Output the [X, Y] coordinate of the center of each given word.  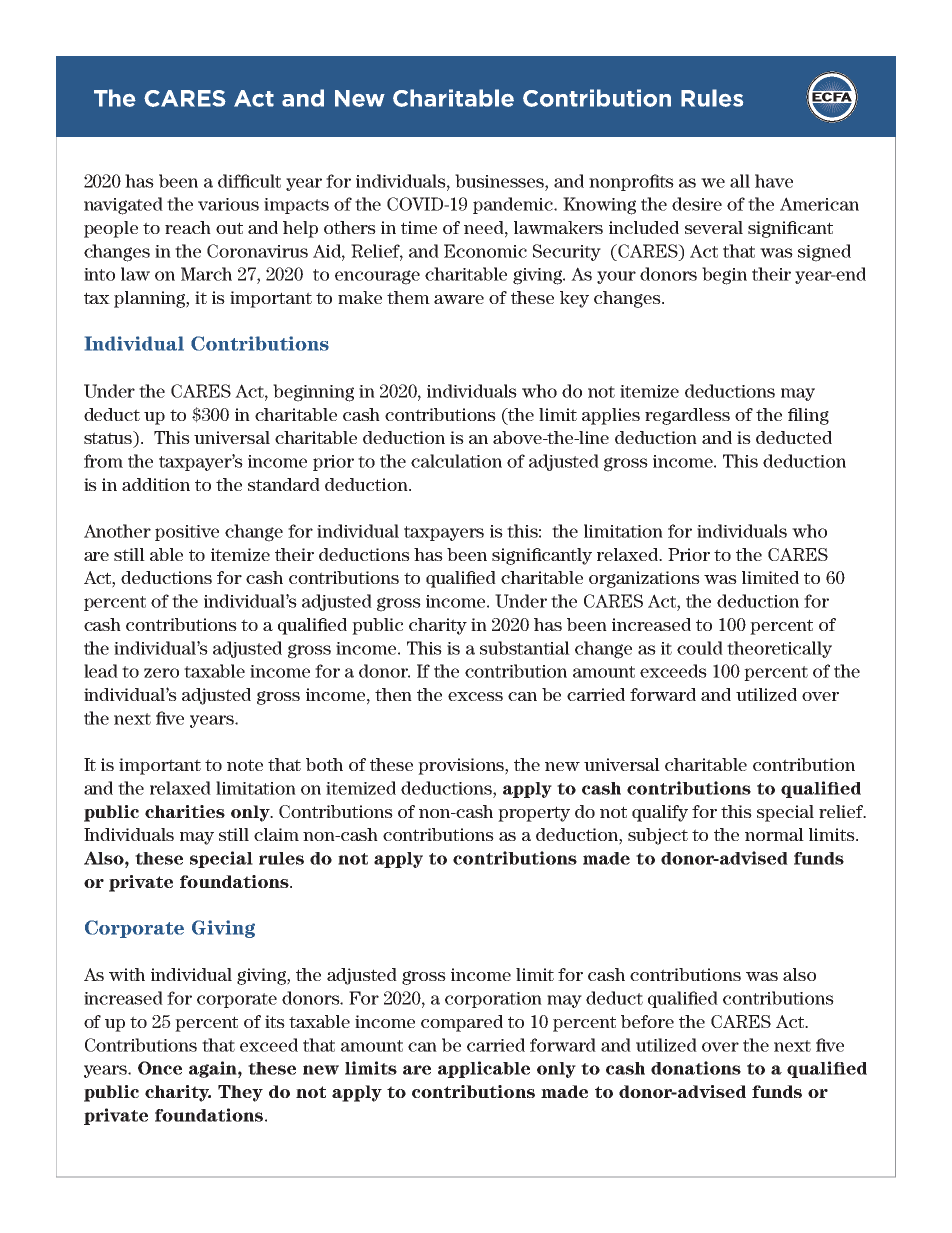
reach [188, 227]
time [419, 227]
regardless [687, 416]
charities [185, 811]
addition [156, 484]
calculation [456, 461]
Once [160, 1068]
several [714, 227]
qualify [660, 813]
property [534, 814]
